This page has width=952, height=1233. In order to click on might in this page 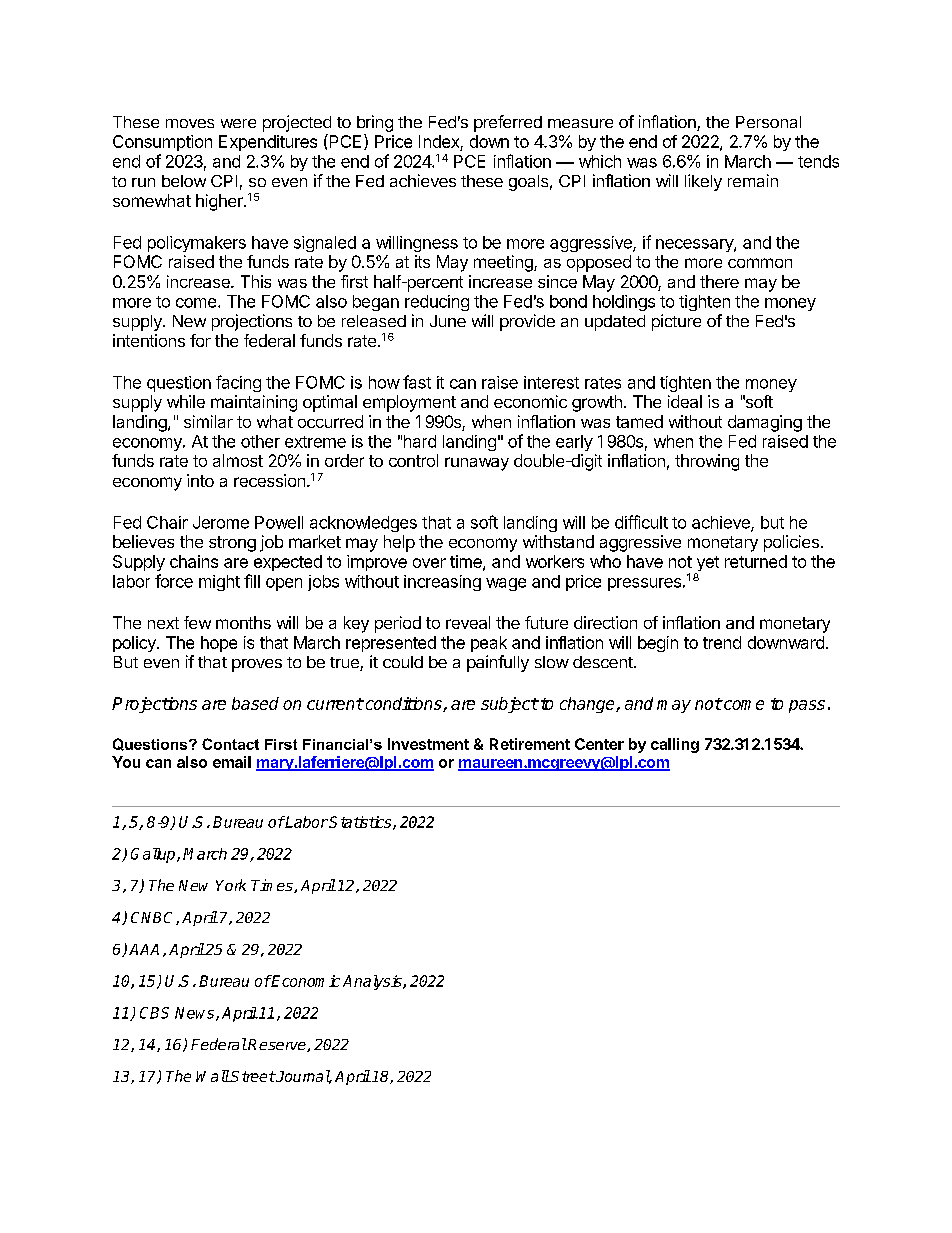, I will do `click(219, 583)`.
